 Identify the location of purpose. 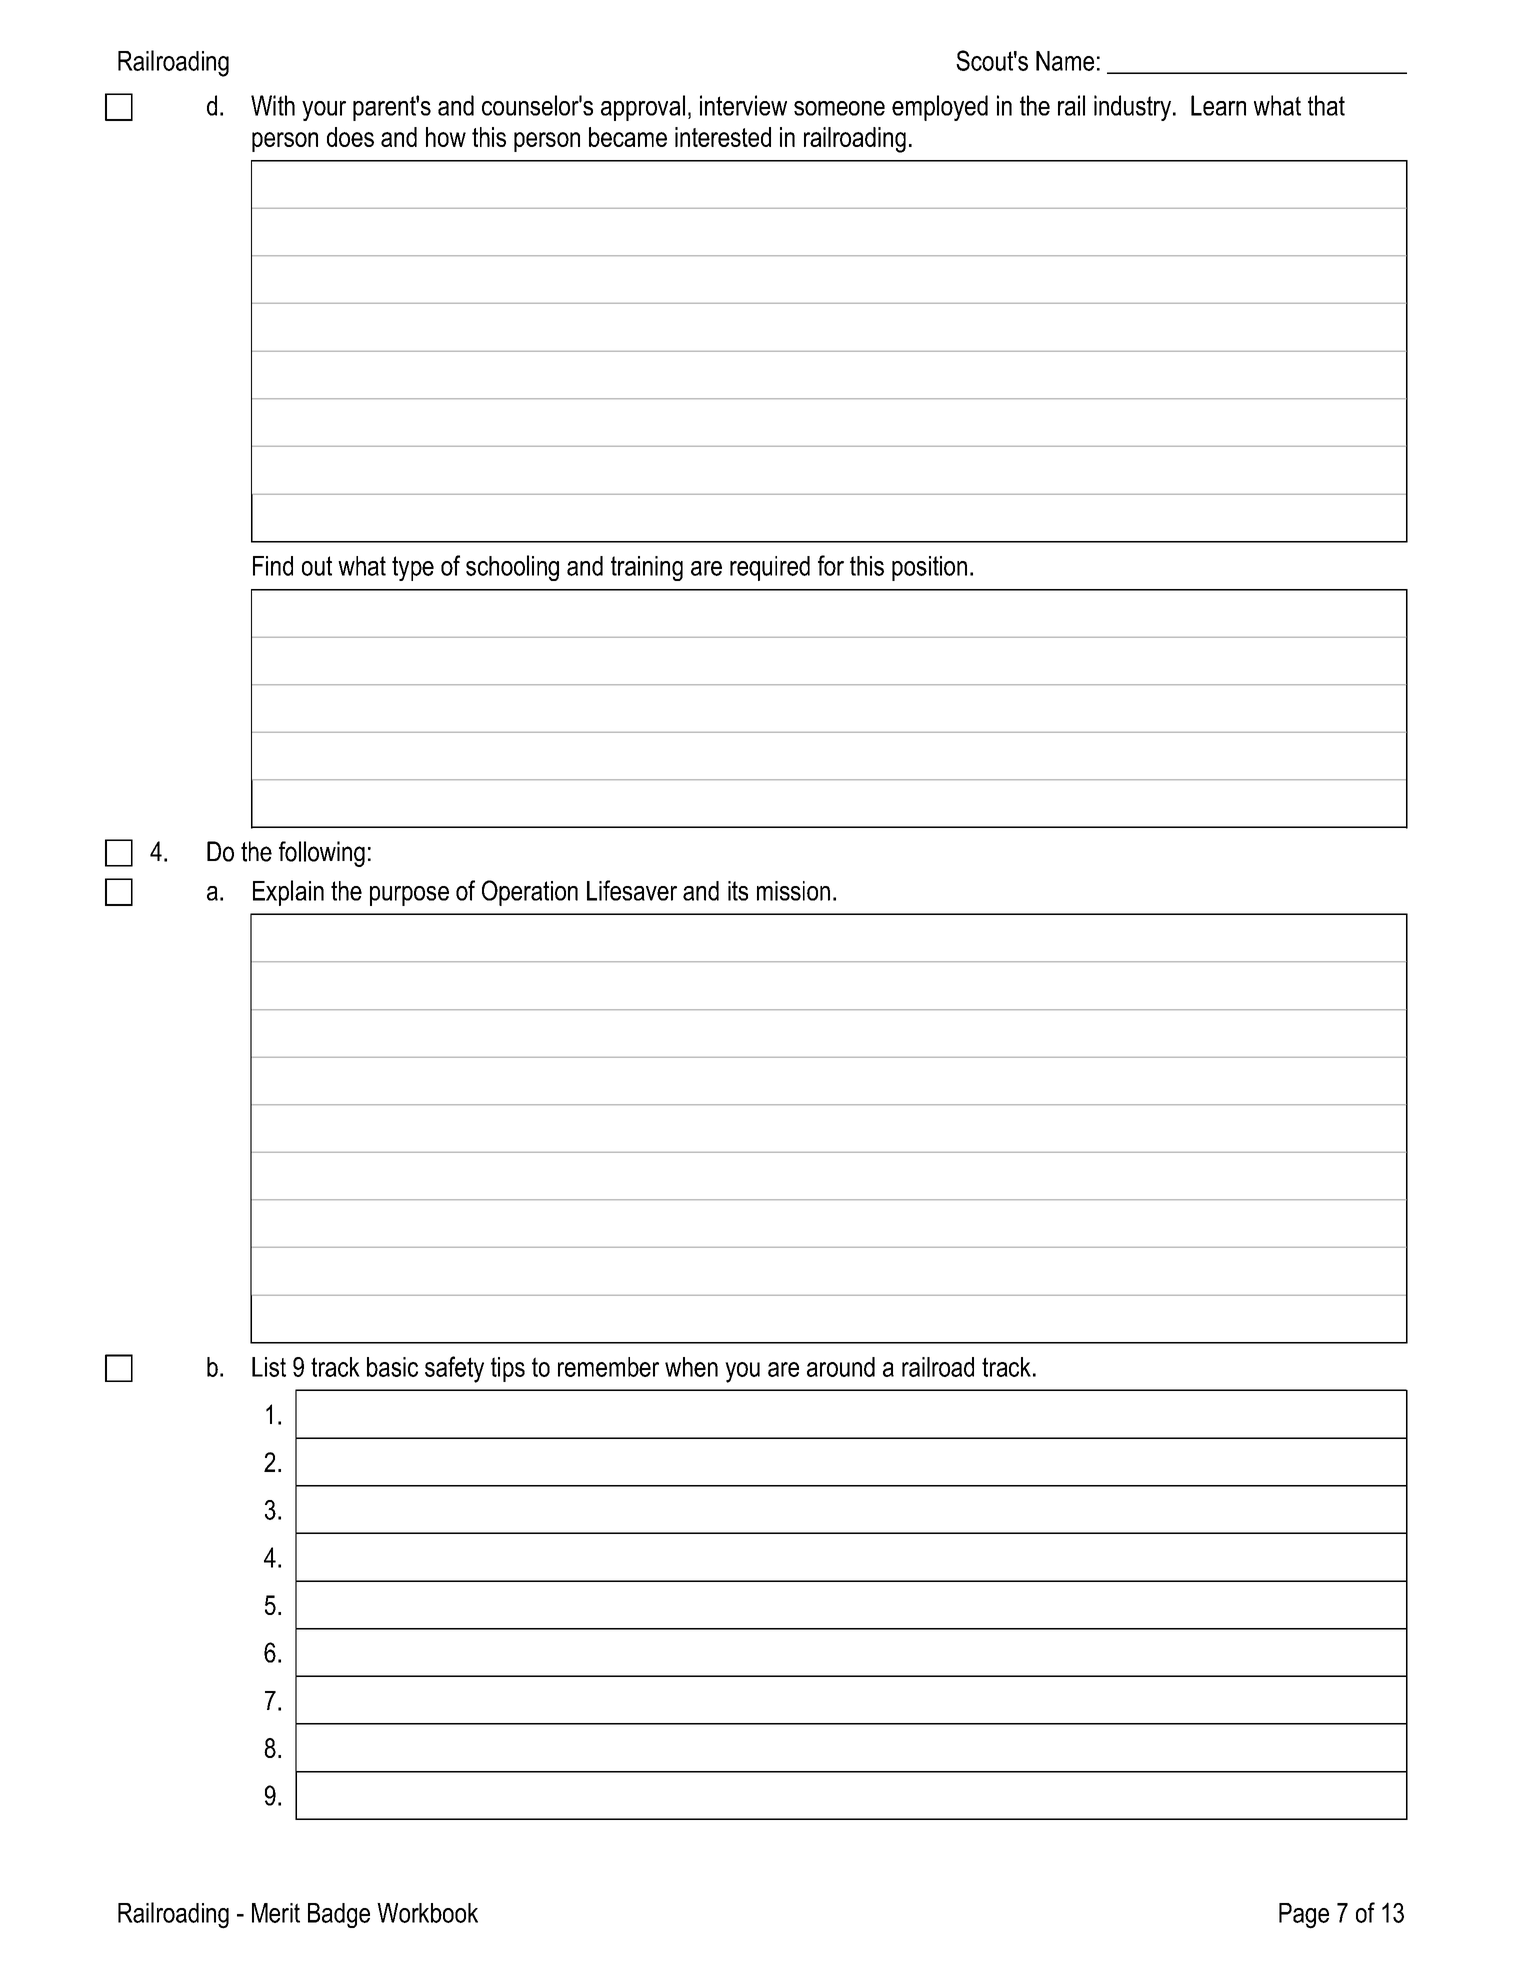
(409, 896).
